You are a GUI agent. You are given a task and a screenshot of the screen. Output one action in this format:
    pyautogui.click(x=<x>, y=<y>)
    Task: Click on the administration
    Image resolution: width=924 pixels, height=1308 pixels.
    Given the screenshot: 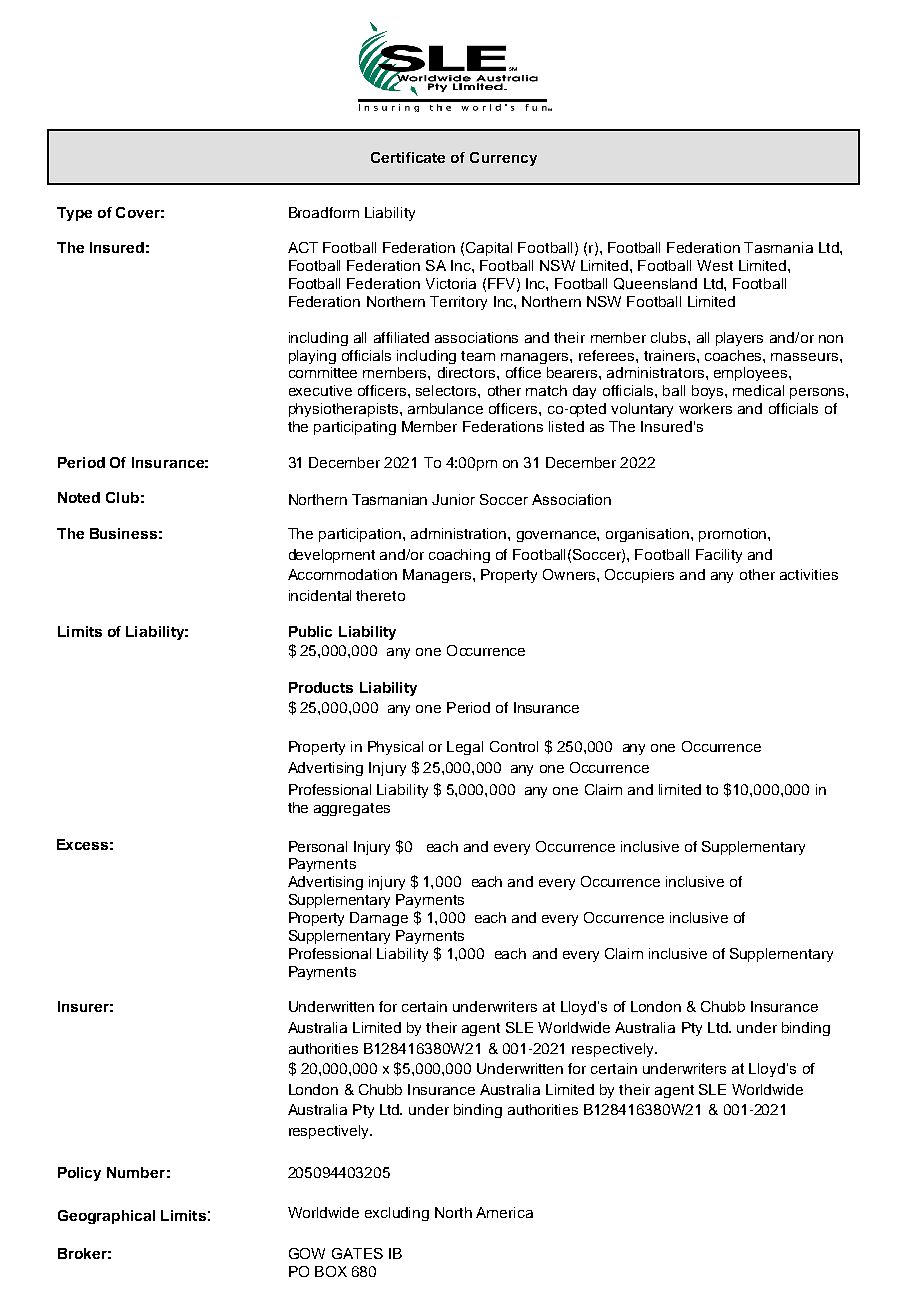 What is the action you would take?
    pyautogui.click(x=460, y=533)
